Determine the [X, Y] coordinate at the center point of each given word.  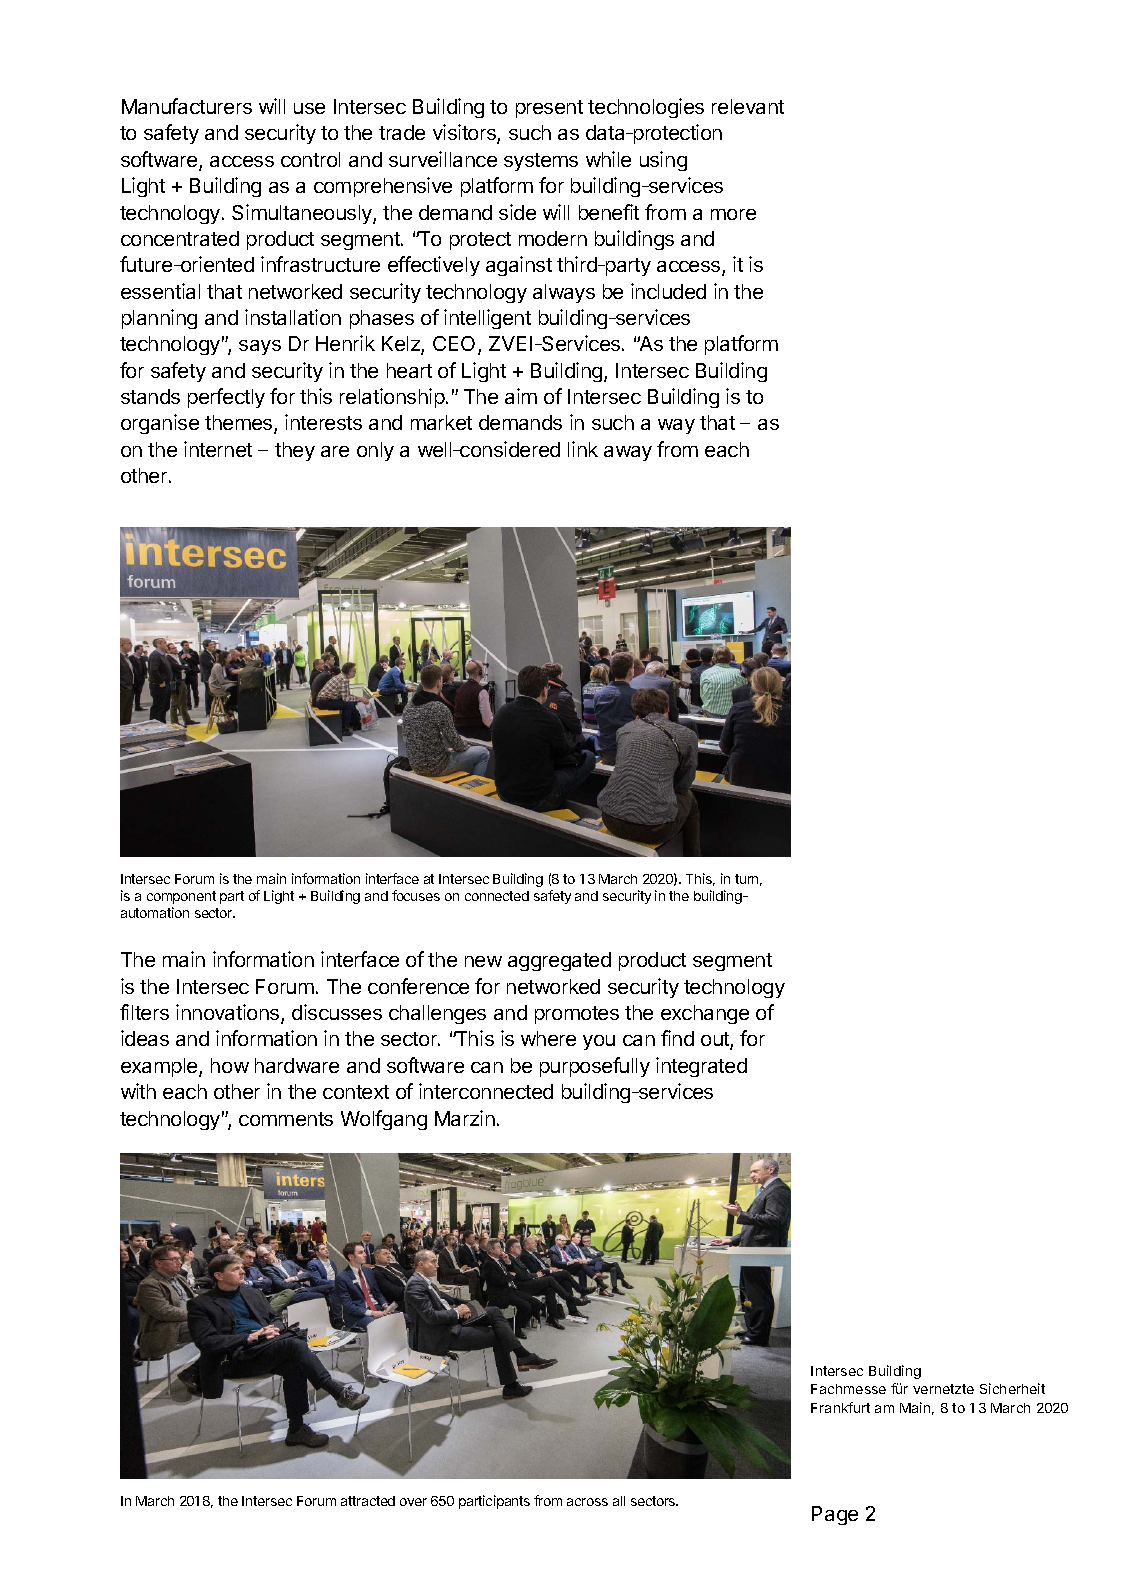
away [628, 453]
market [441, 422]
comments [286, 1119]
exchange [705, 1014]
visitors [465, 134]
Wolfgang [384, 1120]
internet [218, 449]
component [181, 897]
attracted [368, 1501]
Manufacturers [187, 106]
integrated [701, 1067]
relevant [748, 106]
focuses [416, 895]
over [413, 1502]
